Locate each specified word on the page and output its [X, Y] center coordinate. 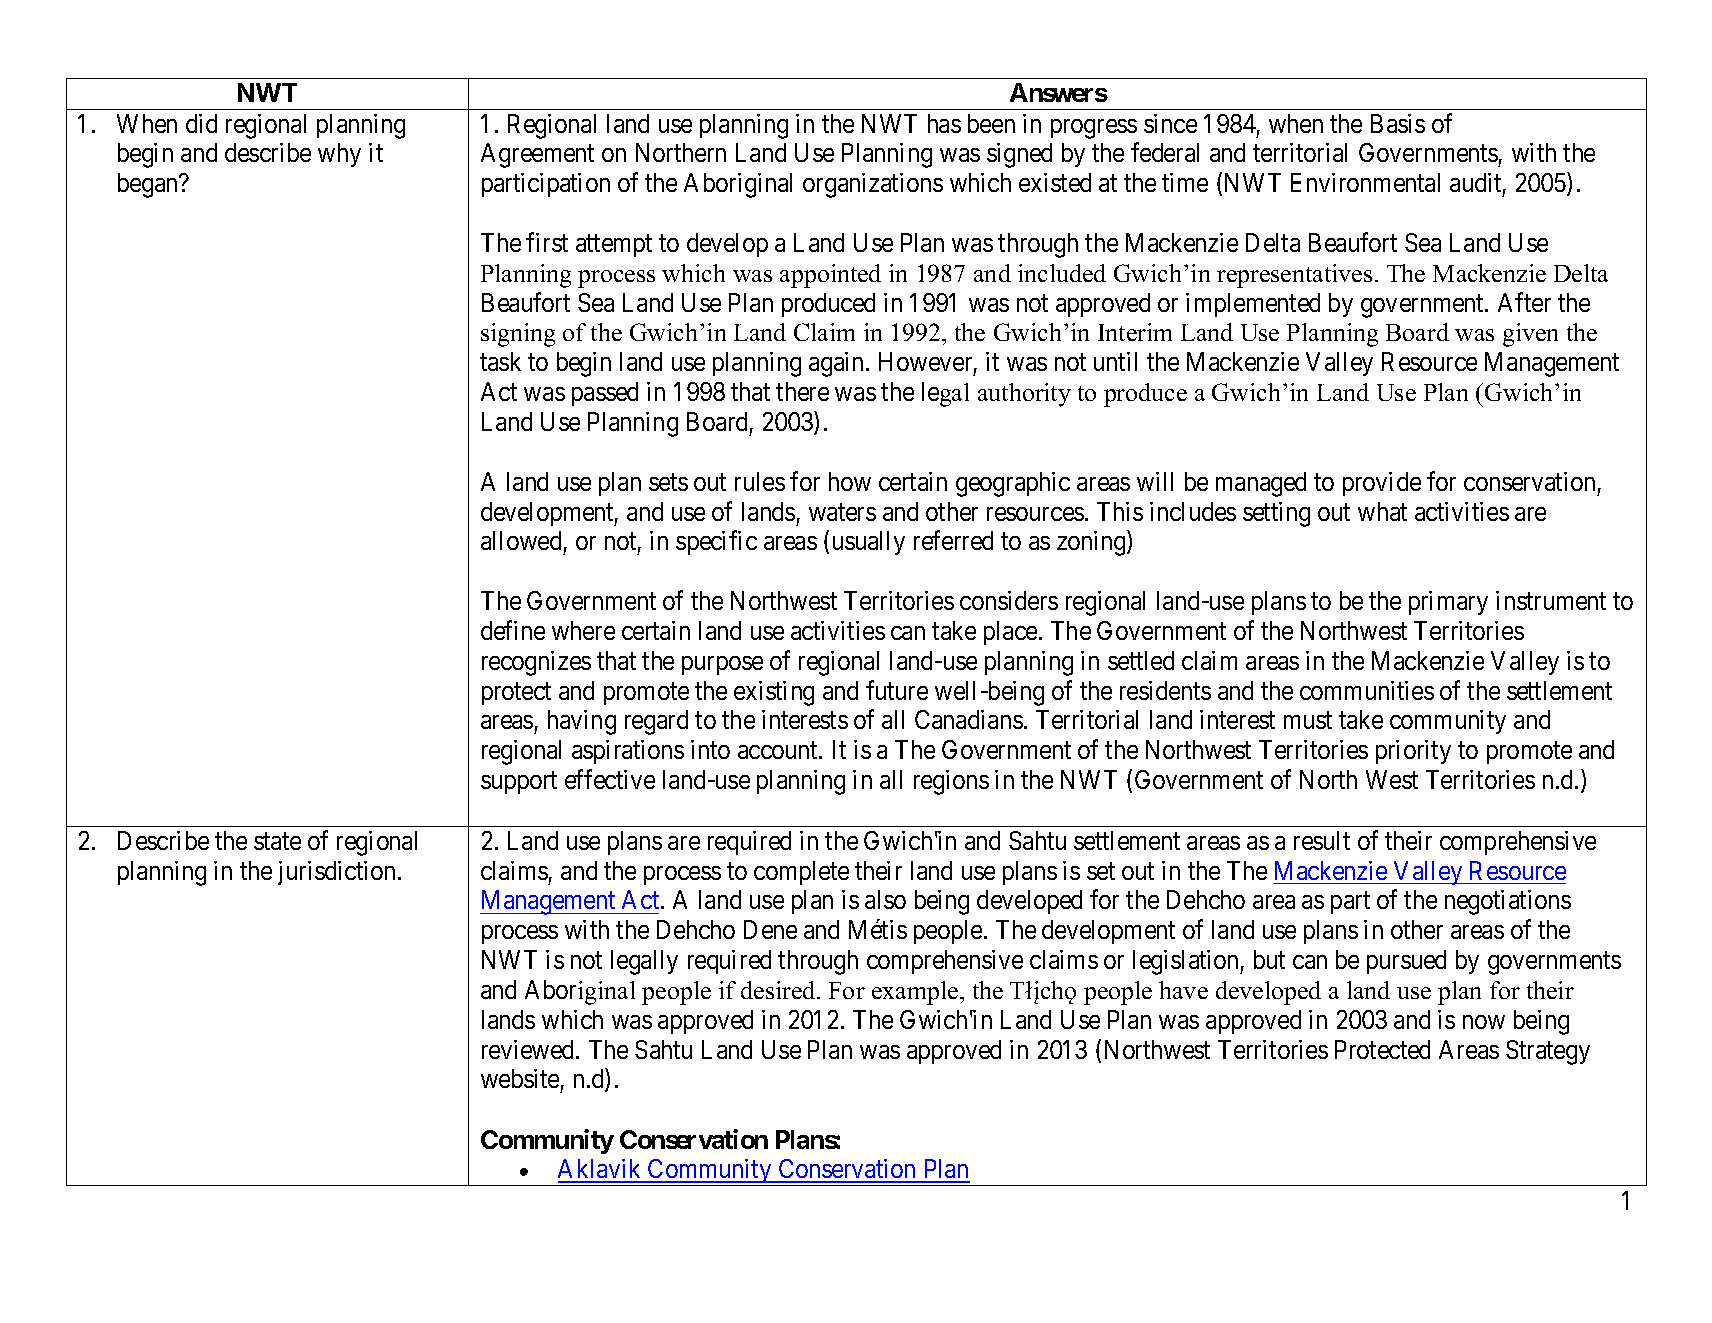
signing [518, 335]
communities [1367, 690]
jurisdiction [338, 873]
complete [801, 873]
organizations [873, 185]
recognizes [536, 663]
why [339, 155]
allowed [521, 540]
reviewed [529, 1049]
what [1382, 511]
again [838, 364]
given [1530, 335]
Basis [1398, 123]
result [1322, 840]
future [897, 690]
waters [842, 512]
